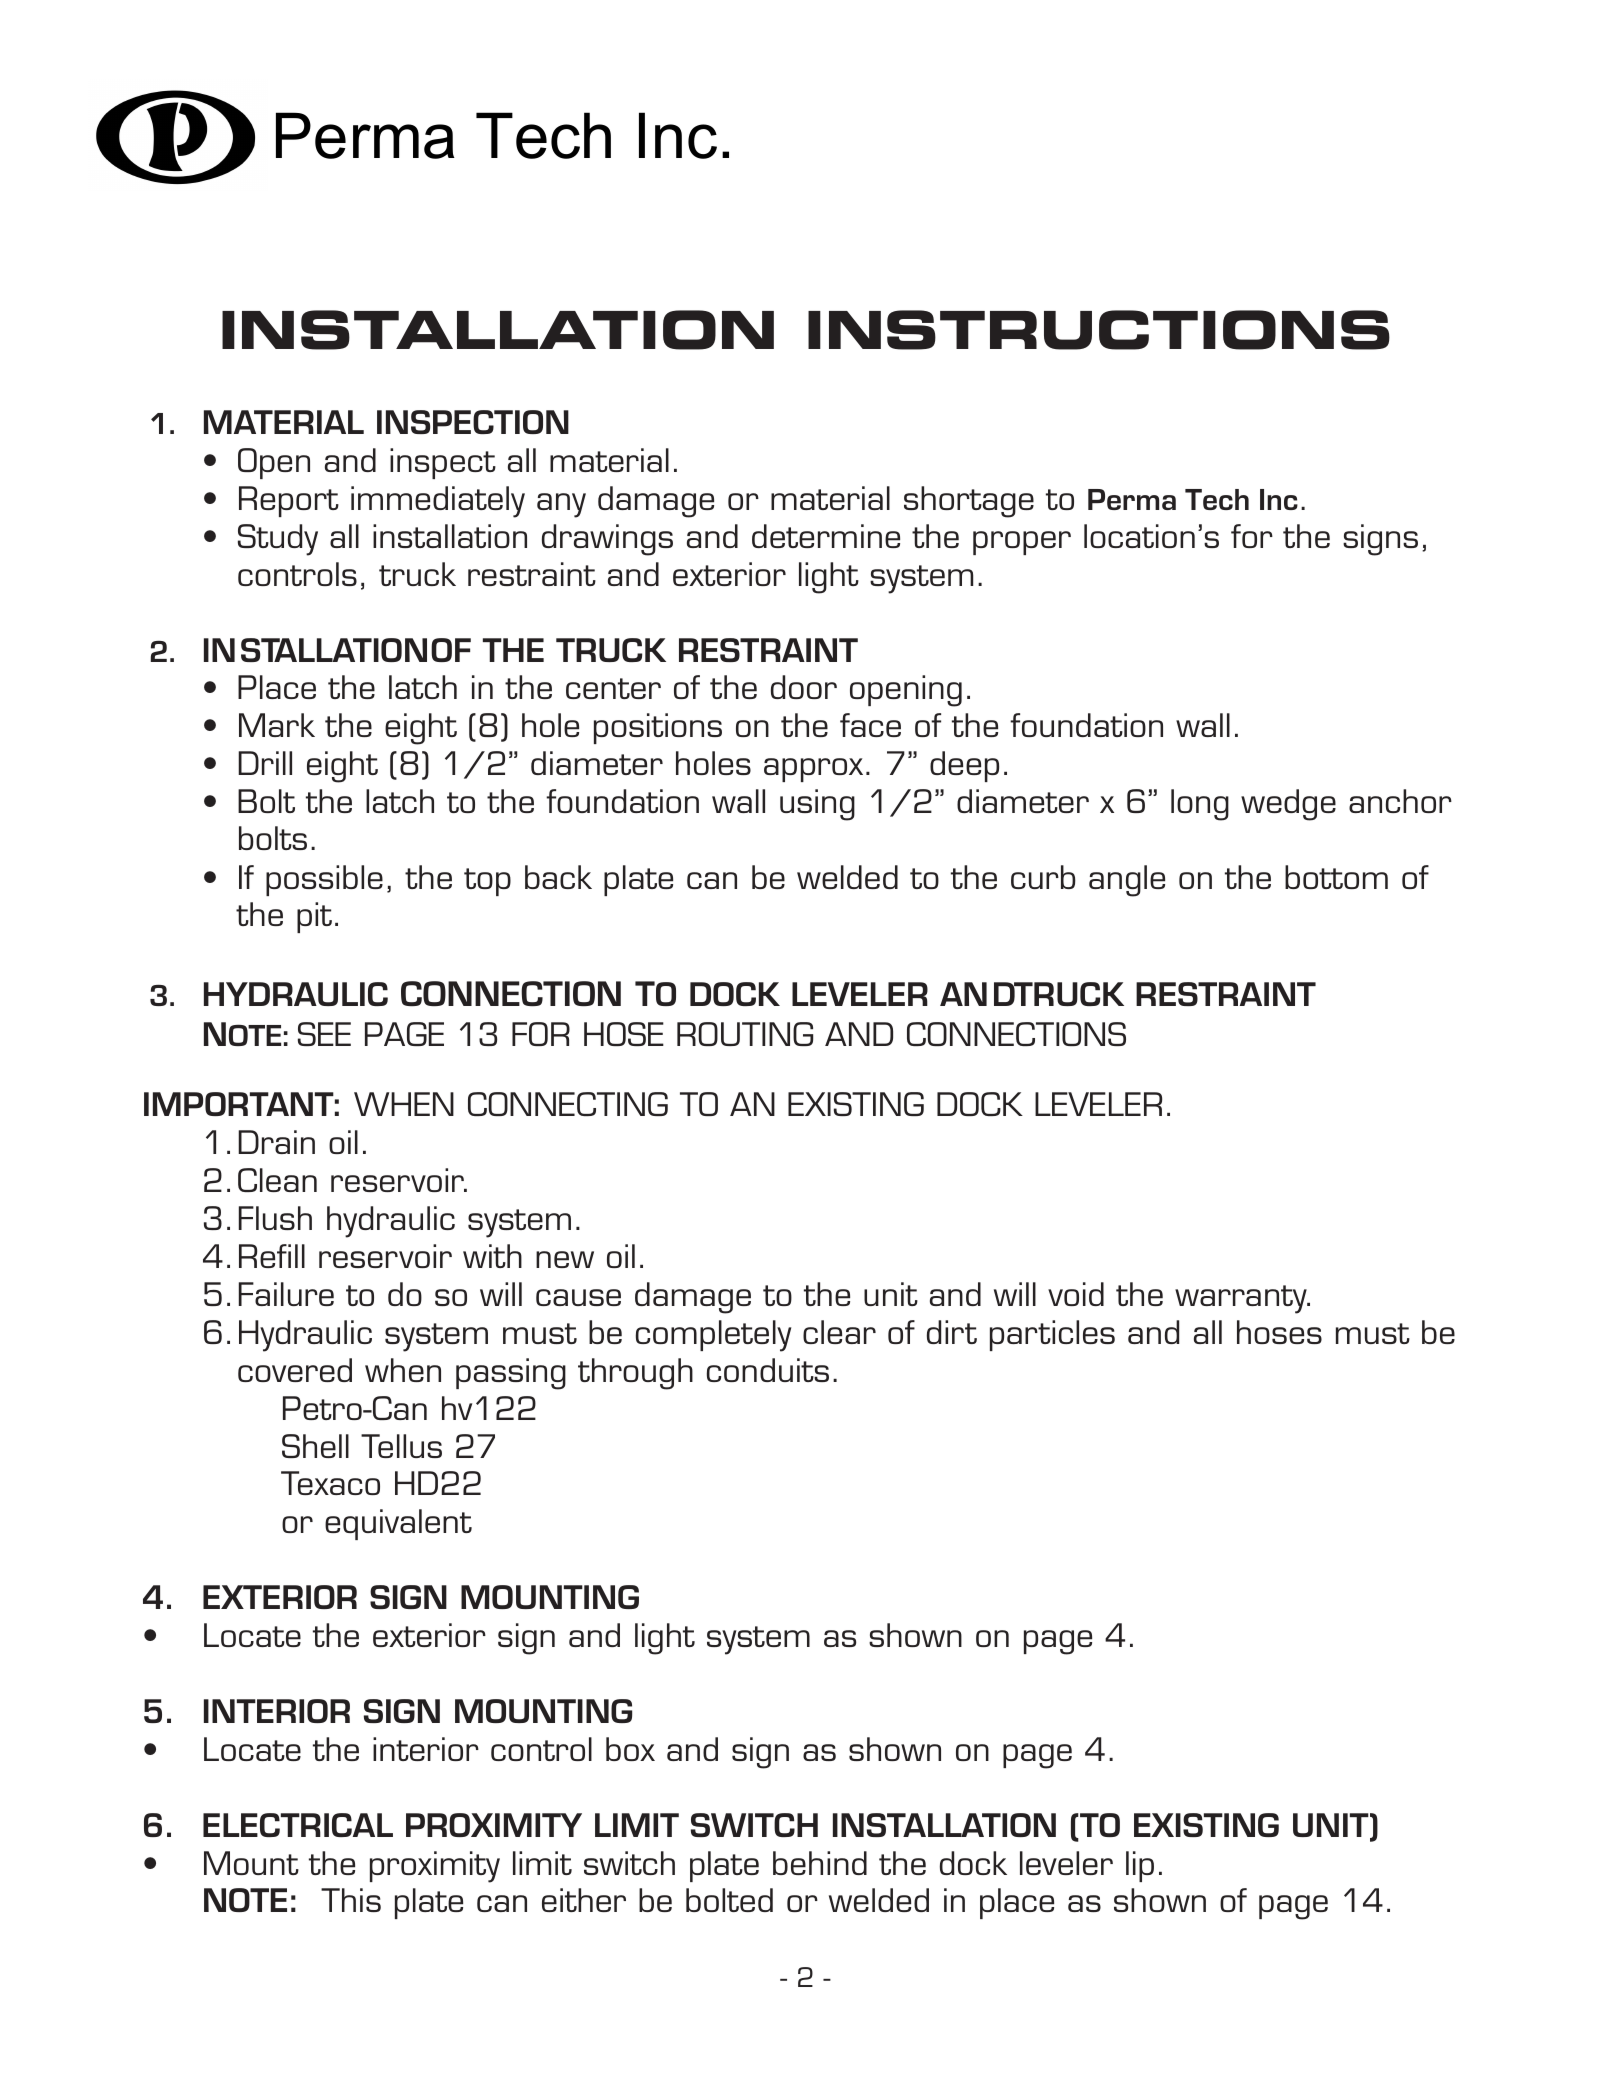  What do you see at coordinates (277, 725) in the document?
I see `Mark` at bounding box center [277, 725].
